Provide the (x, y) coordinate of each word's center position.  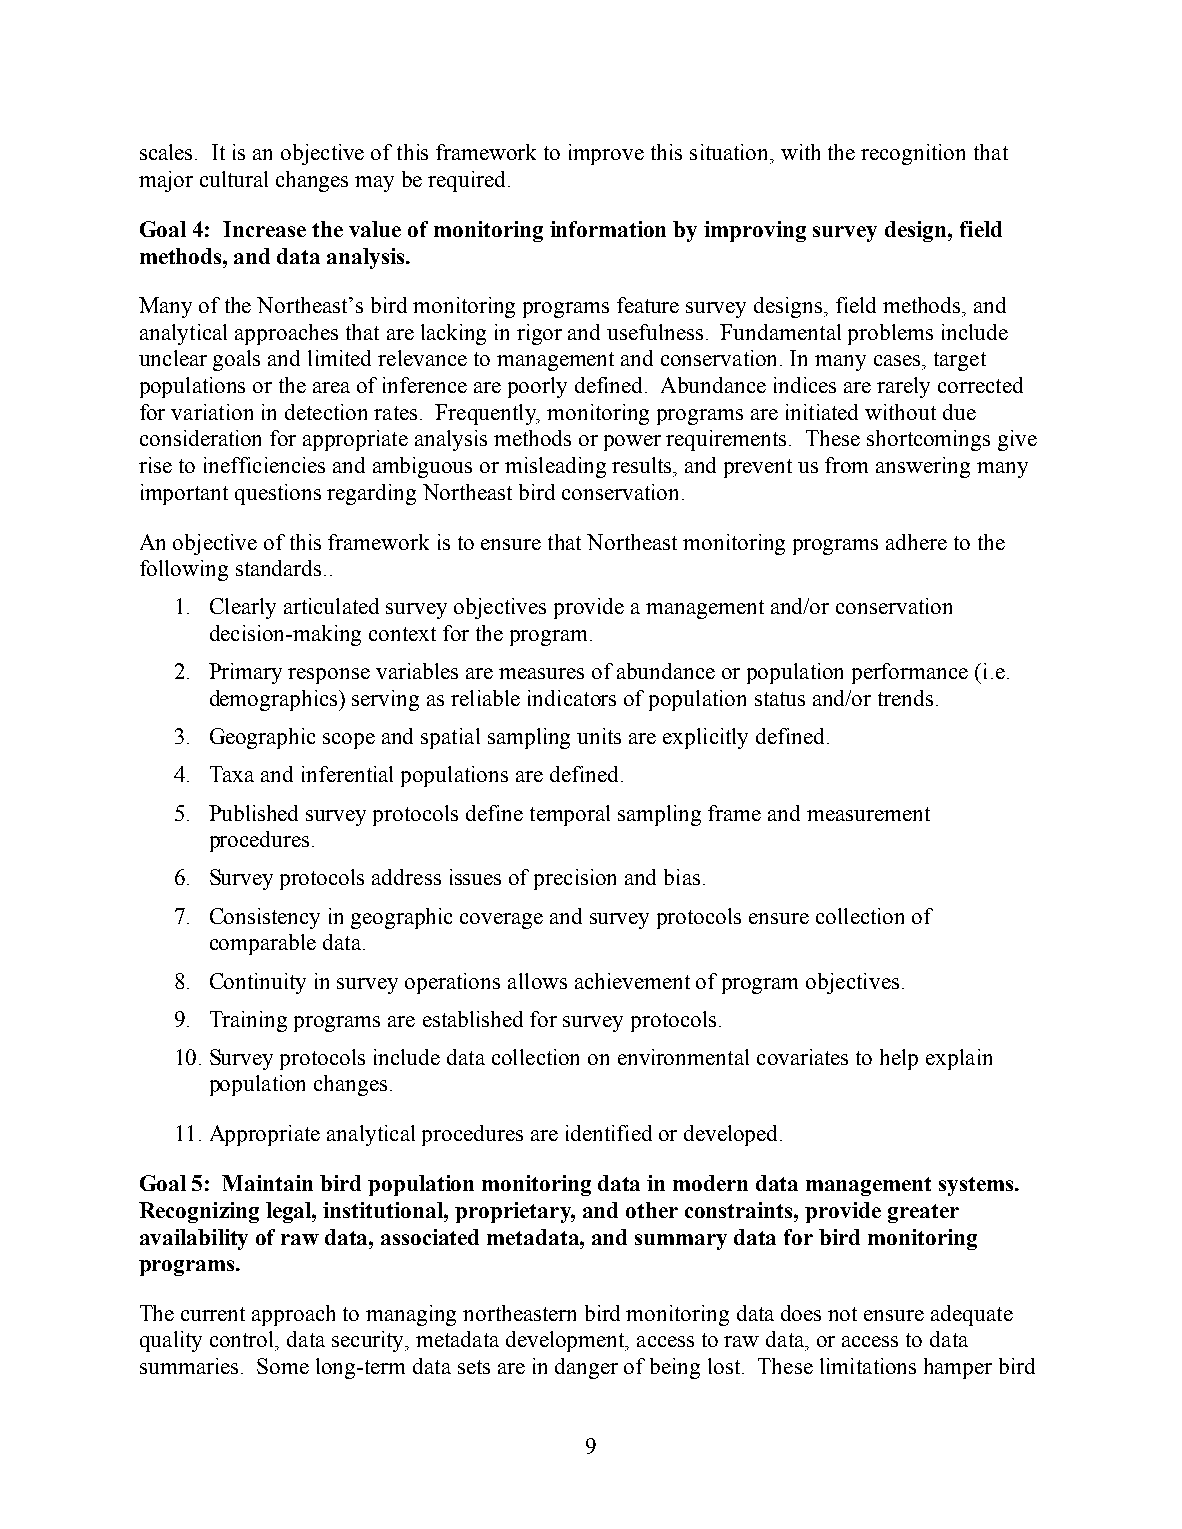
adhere (916, 542)
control (243, 1339)
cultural (234, 179)
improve (606, 154)
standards (278, 568)
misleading (555, 467)
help (899, 1059)
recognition (913, 154)
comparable (263, 944)
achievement (632, 981)
